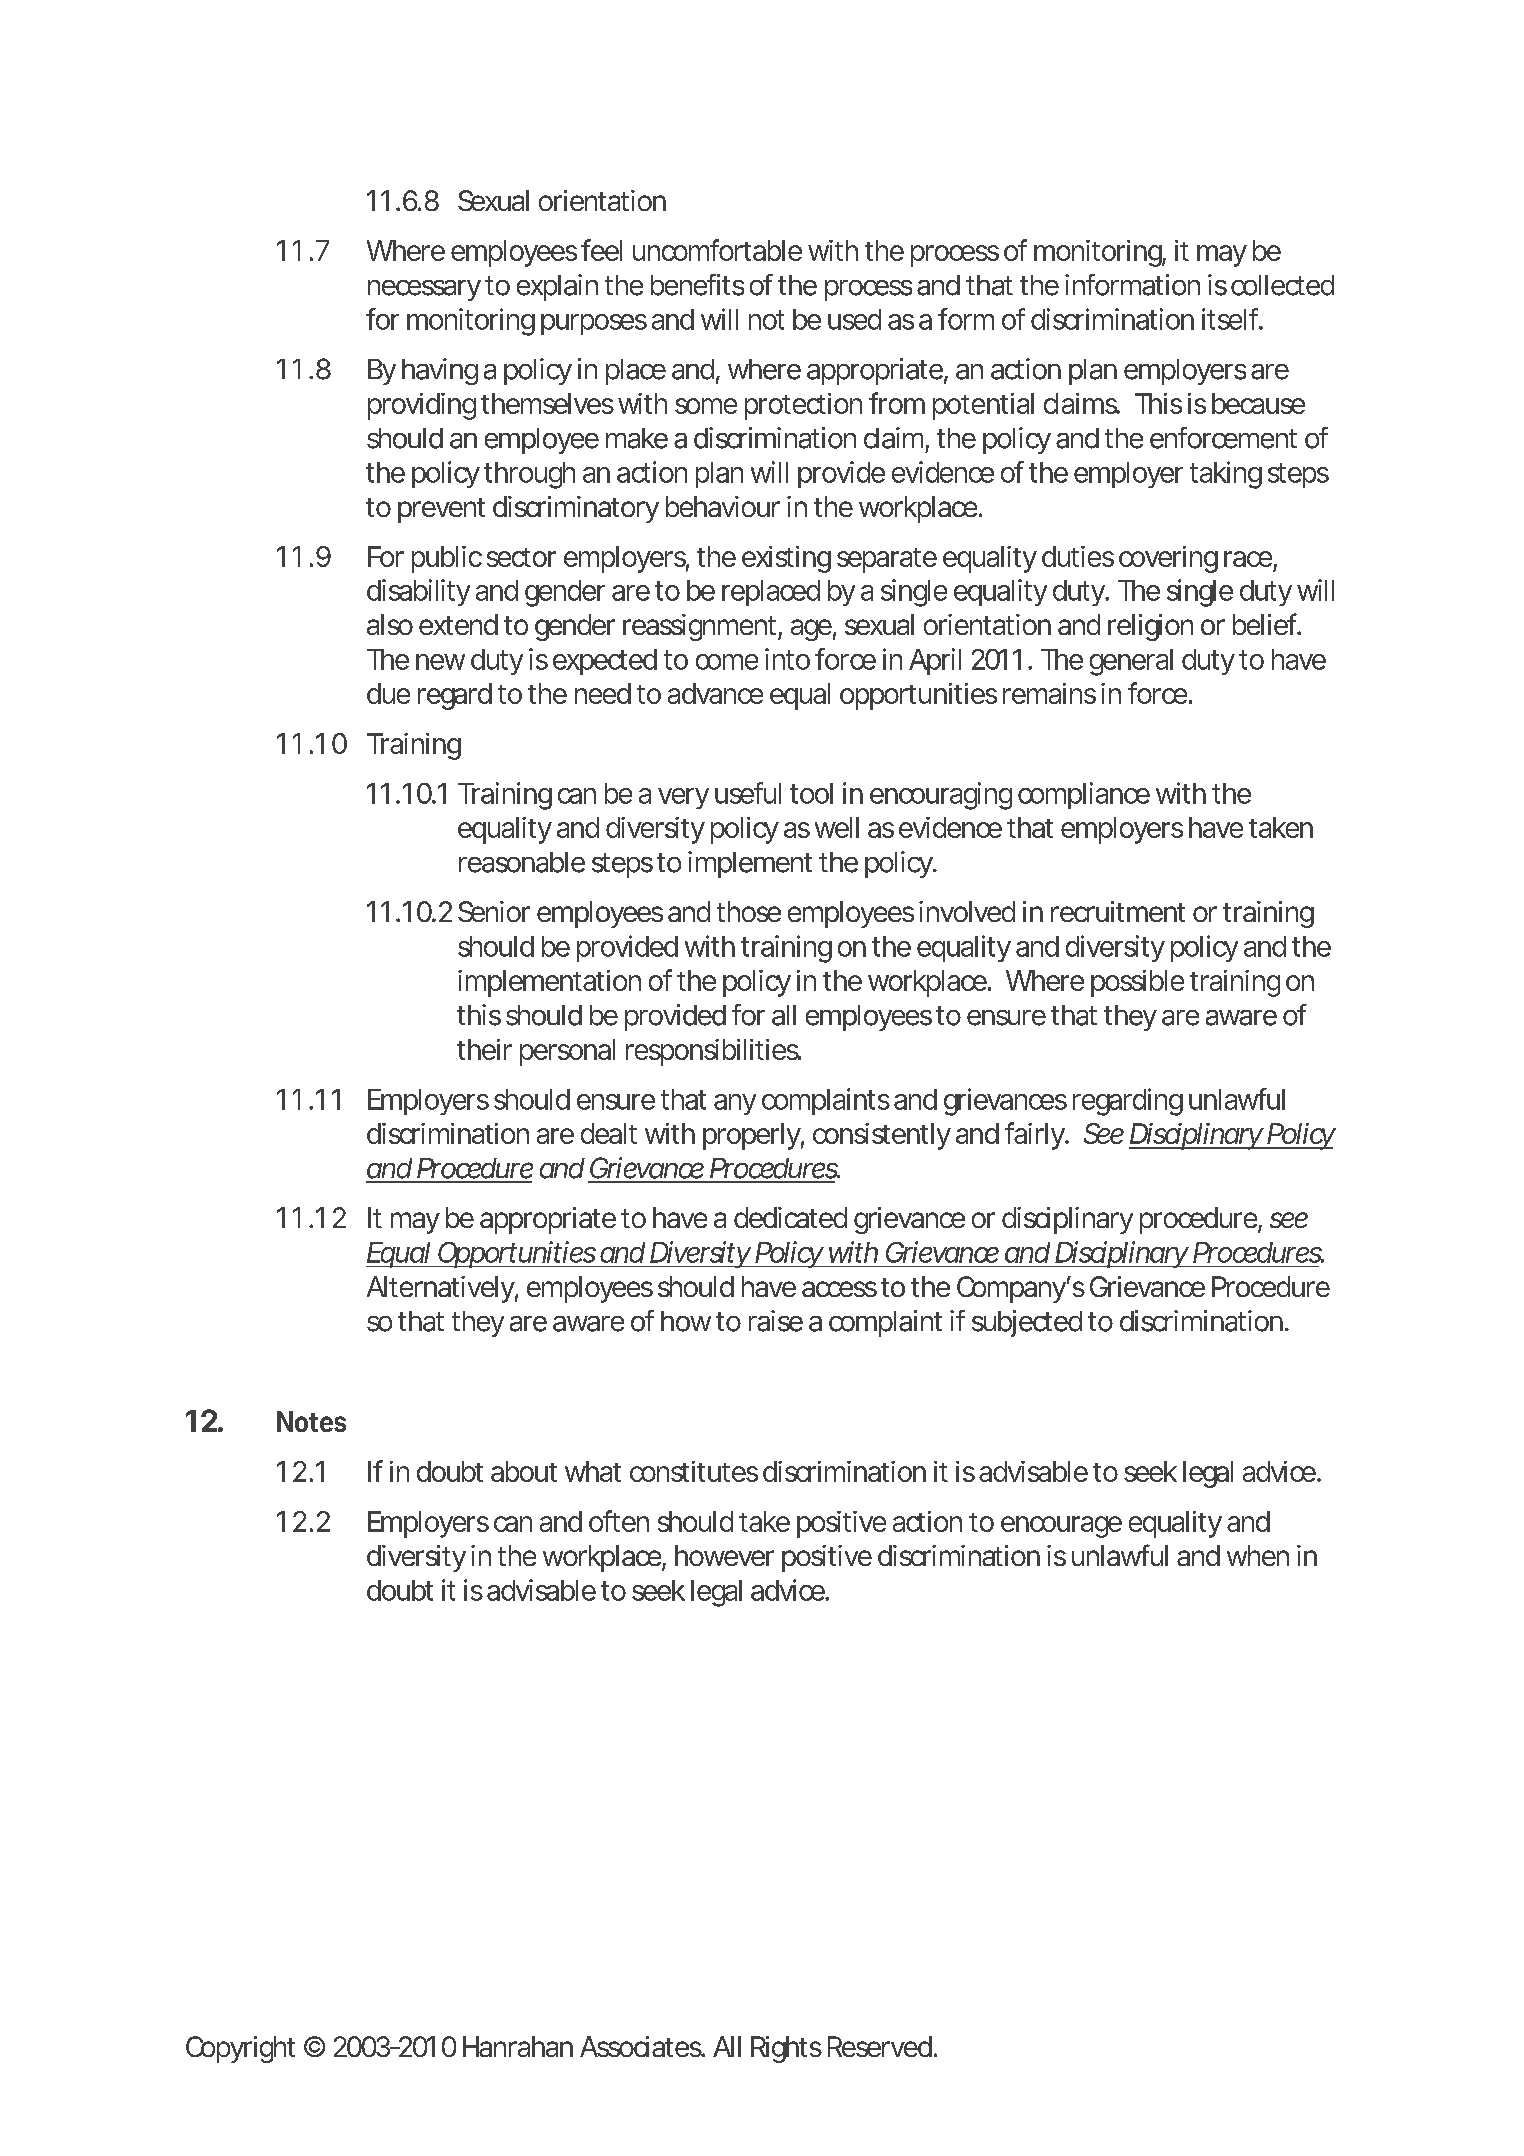 Image resolution: width=1524 pixels, height=2156 pixels. Describe the element at coordinates (1282, 285) in the screenshot. I see `collected` at that location.
